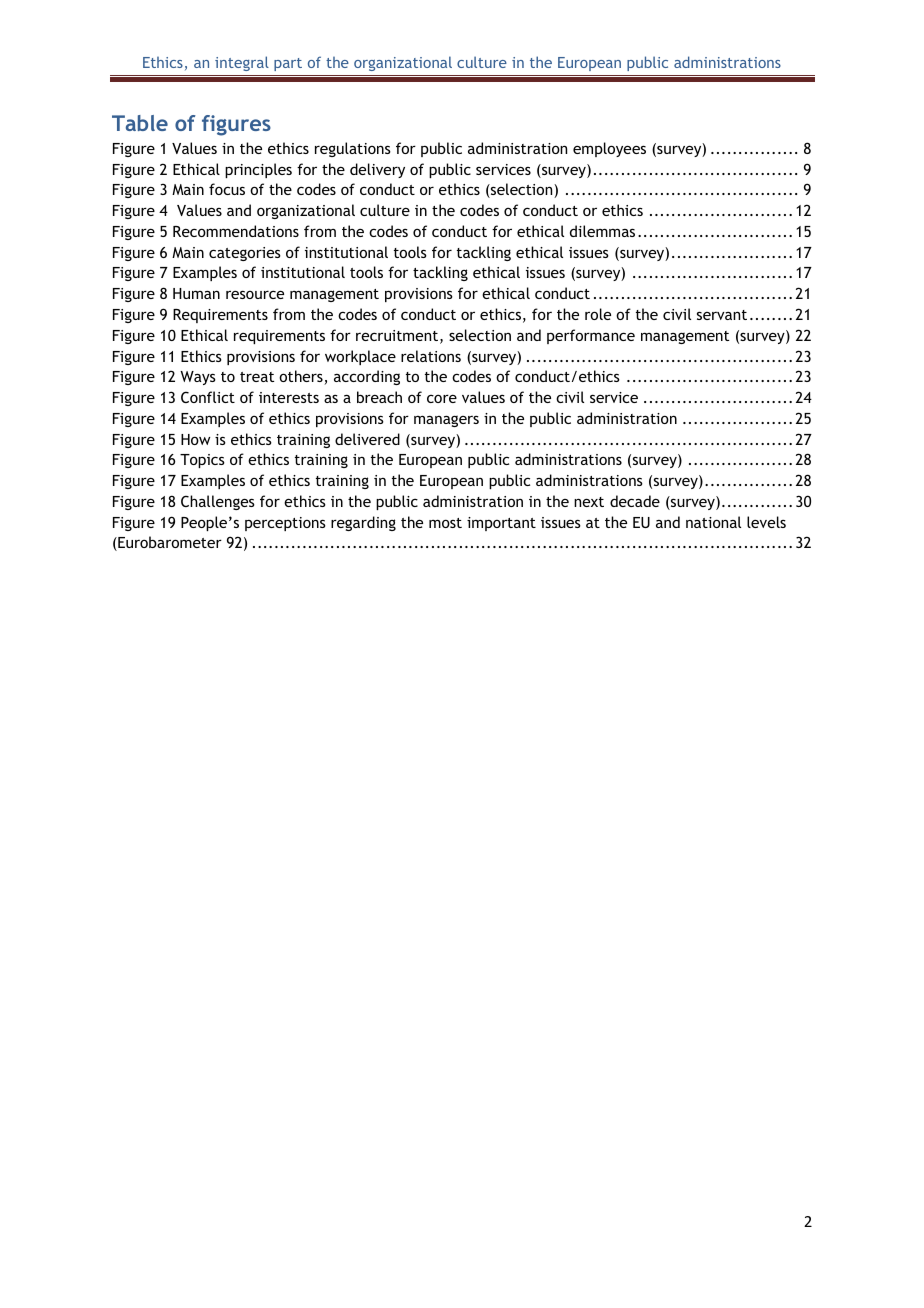 The width and height of the screenshot is (924, 1308). I want to click on Human, so click(196, 293).
